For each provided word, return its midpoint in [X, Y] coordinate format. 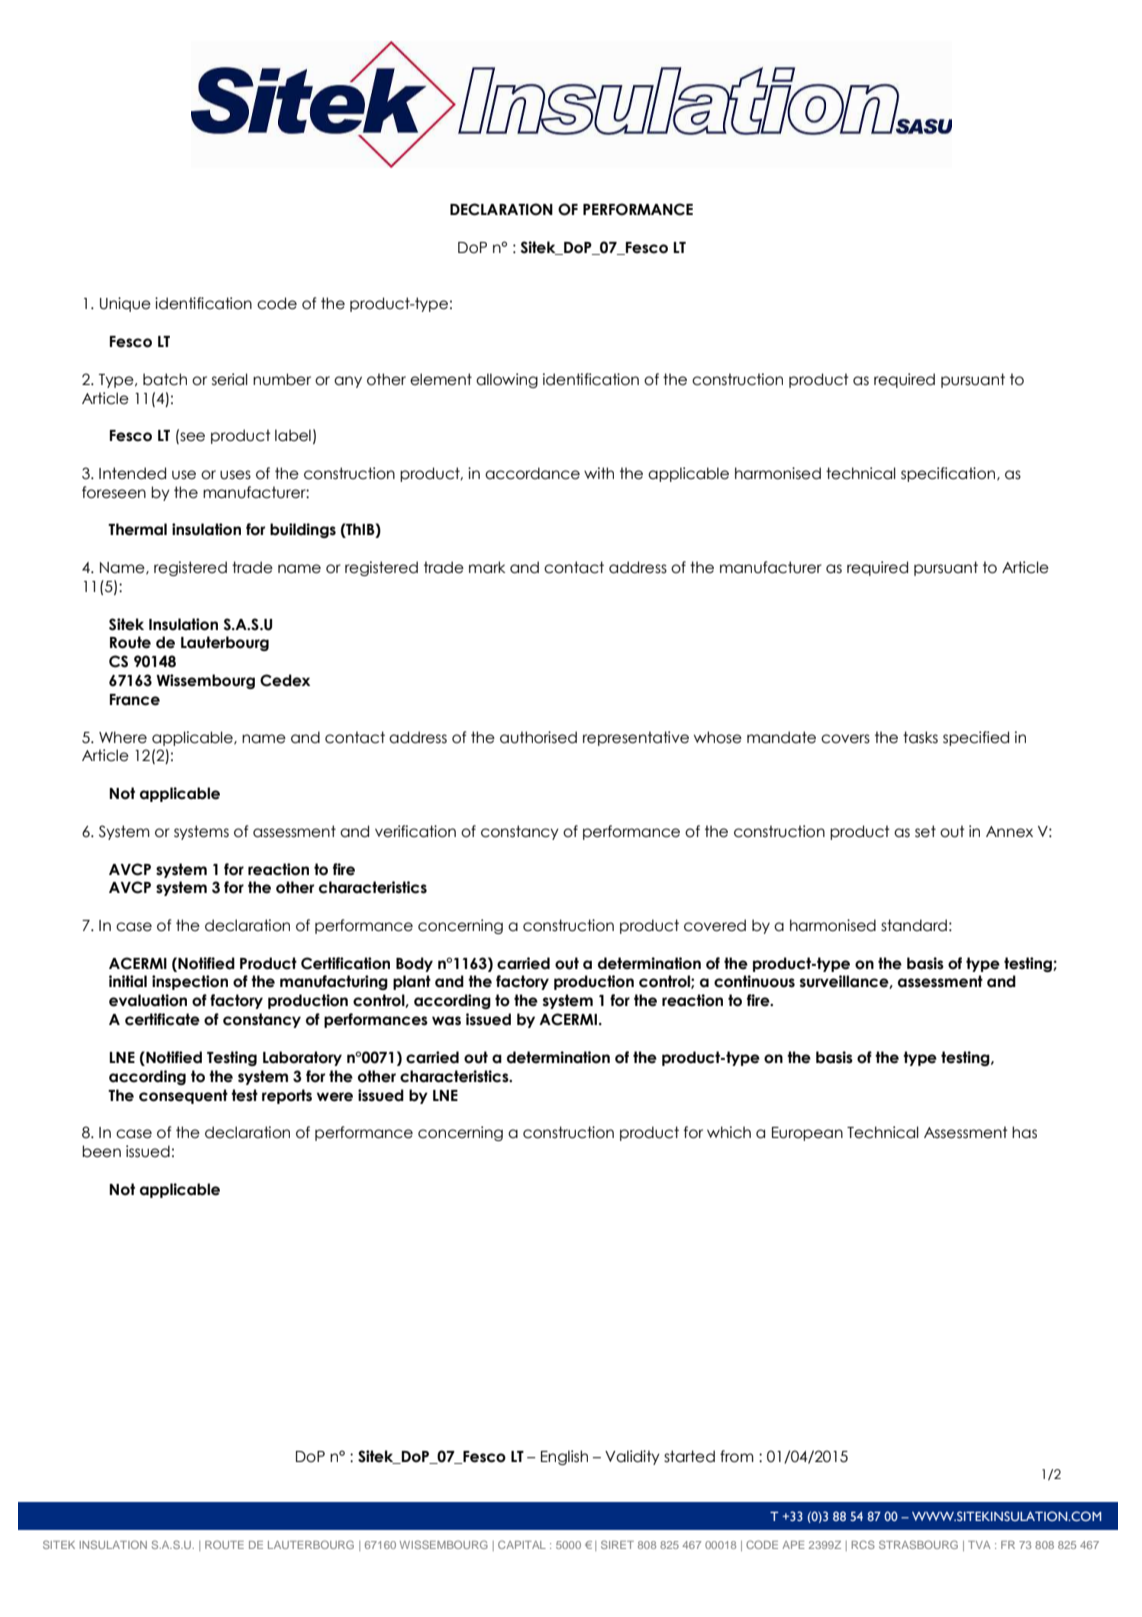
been [101, 1151]
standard [914, 925]
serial [230, 379]
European [807, 1134]
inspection [190, 982]
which [729, 1132]
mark [487, 567]
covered [715, 925]
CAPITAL [522, 1544]
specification [949, 474]
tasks [920, 737]
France [135, 700]
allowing [507, 380]
